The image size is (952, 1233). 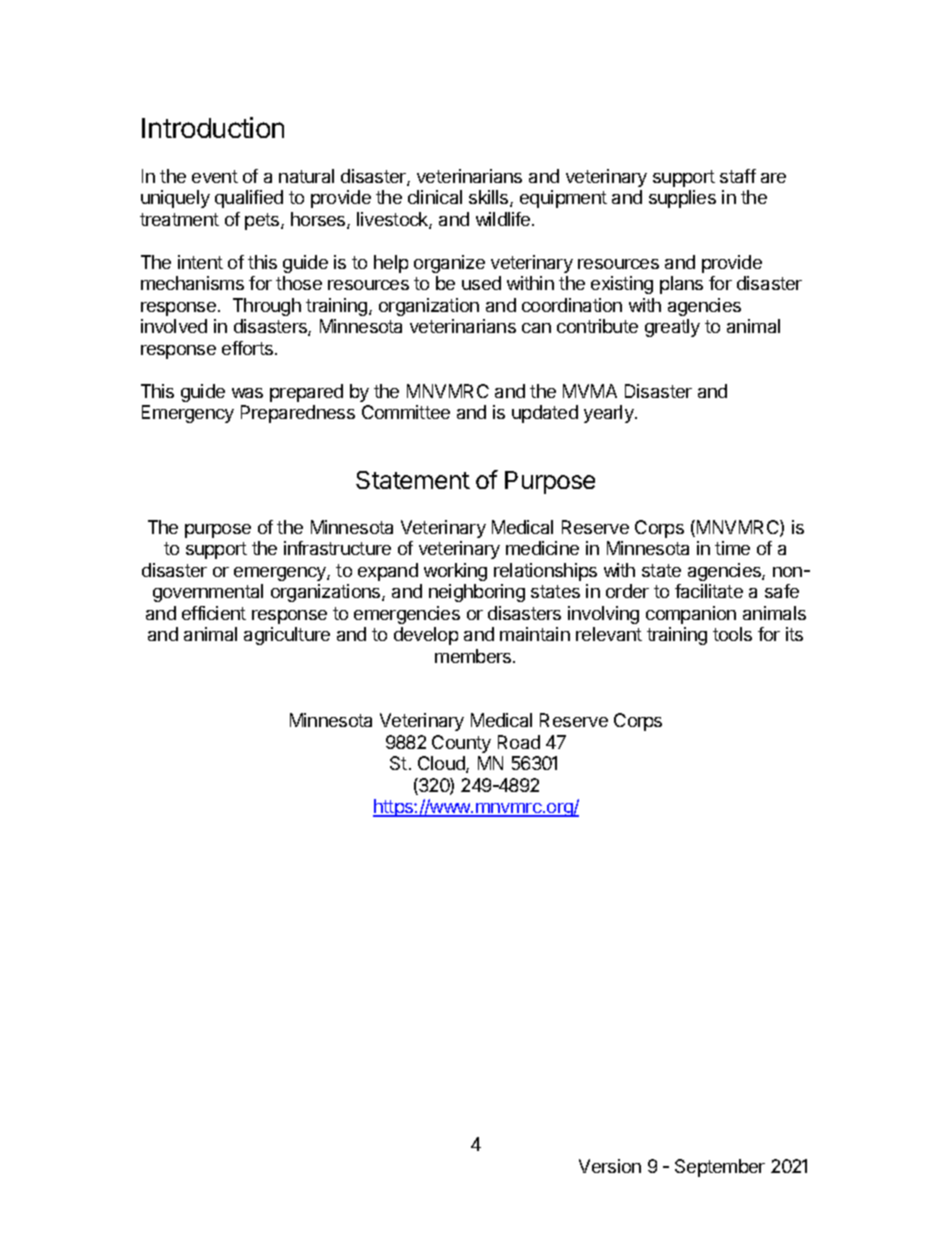 What do you see at coordinates (490, 198) in the screenshot?
I see `skills` at bounding box center [490, 198].
